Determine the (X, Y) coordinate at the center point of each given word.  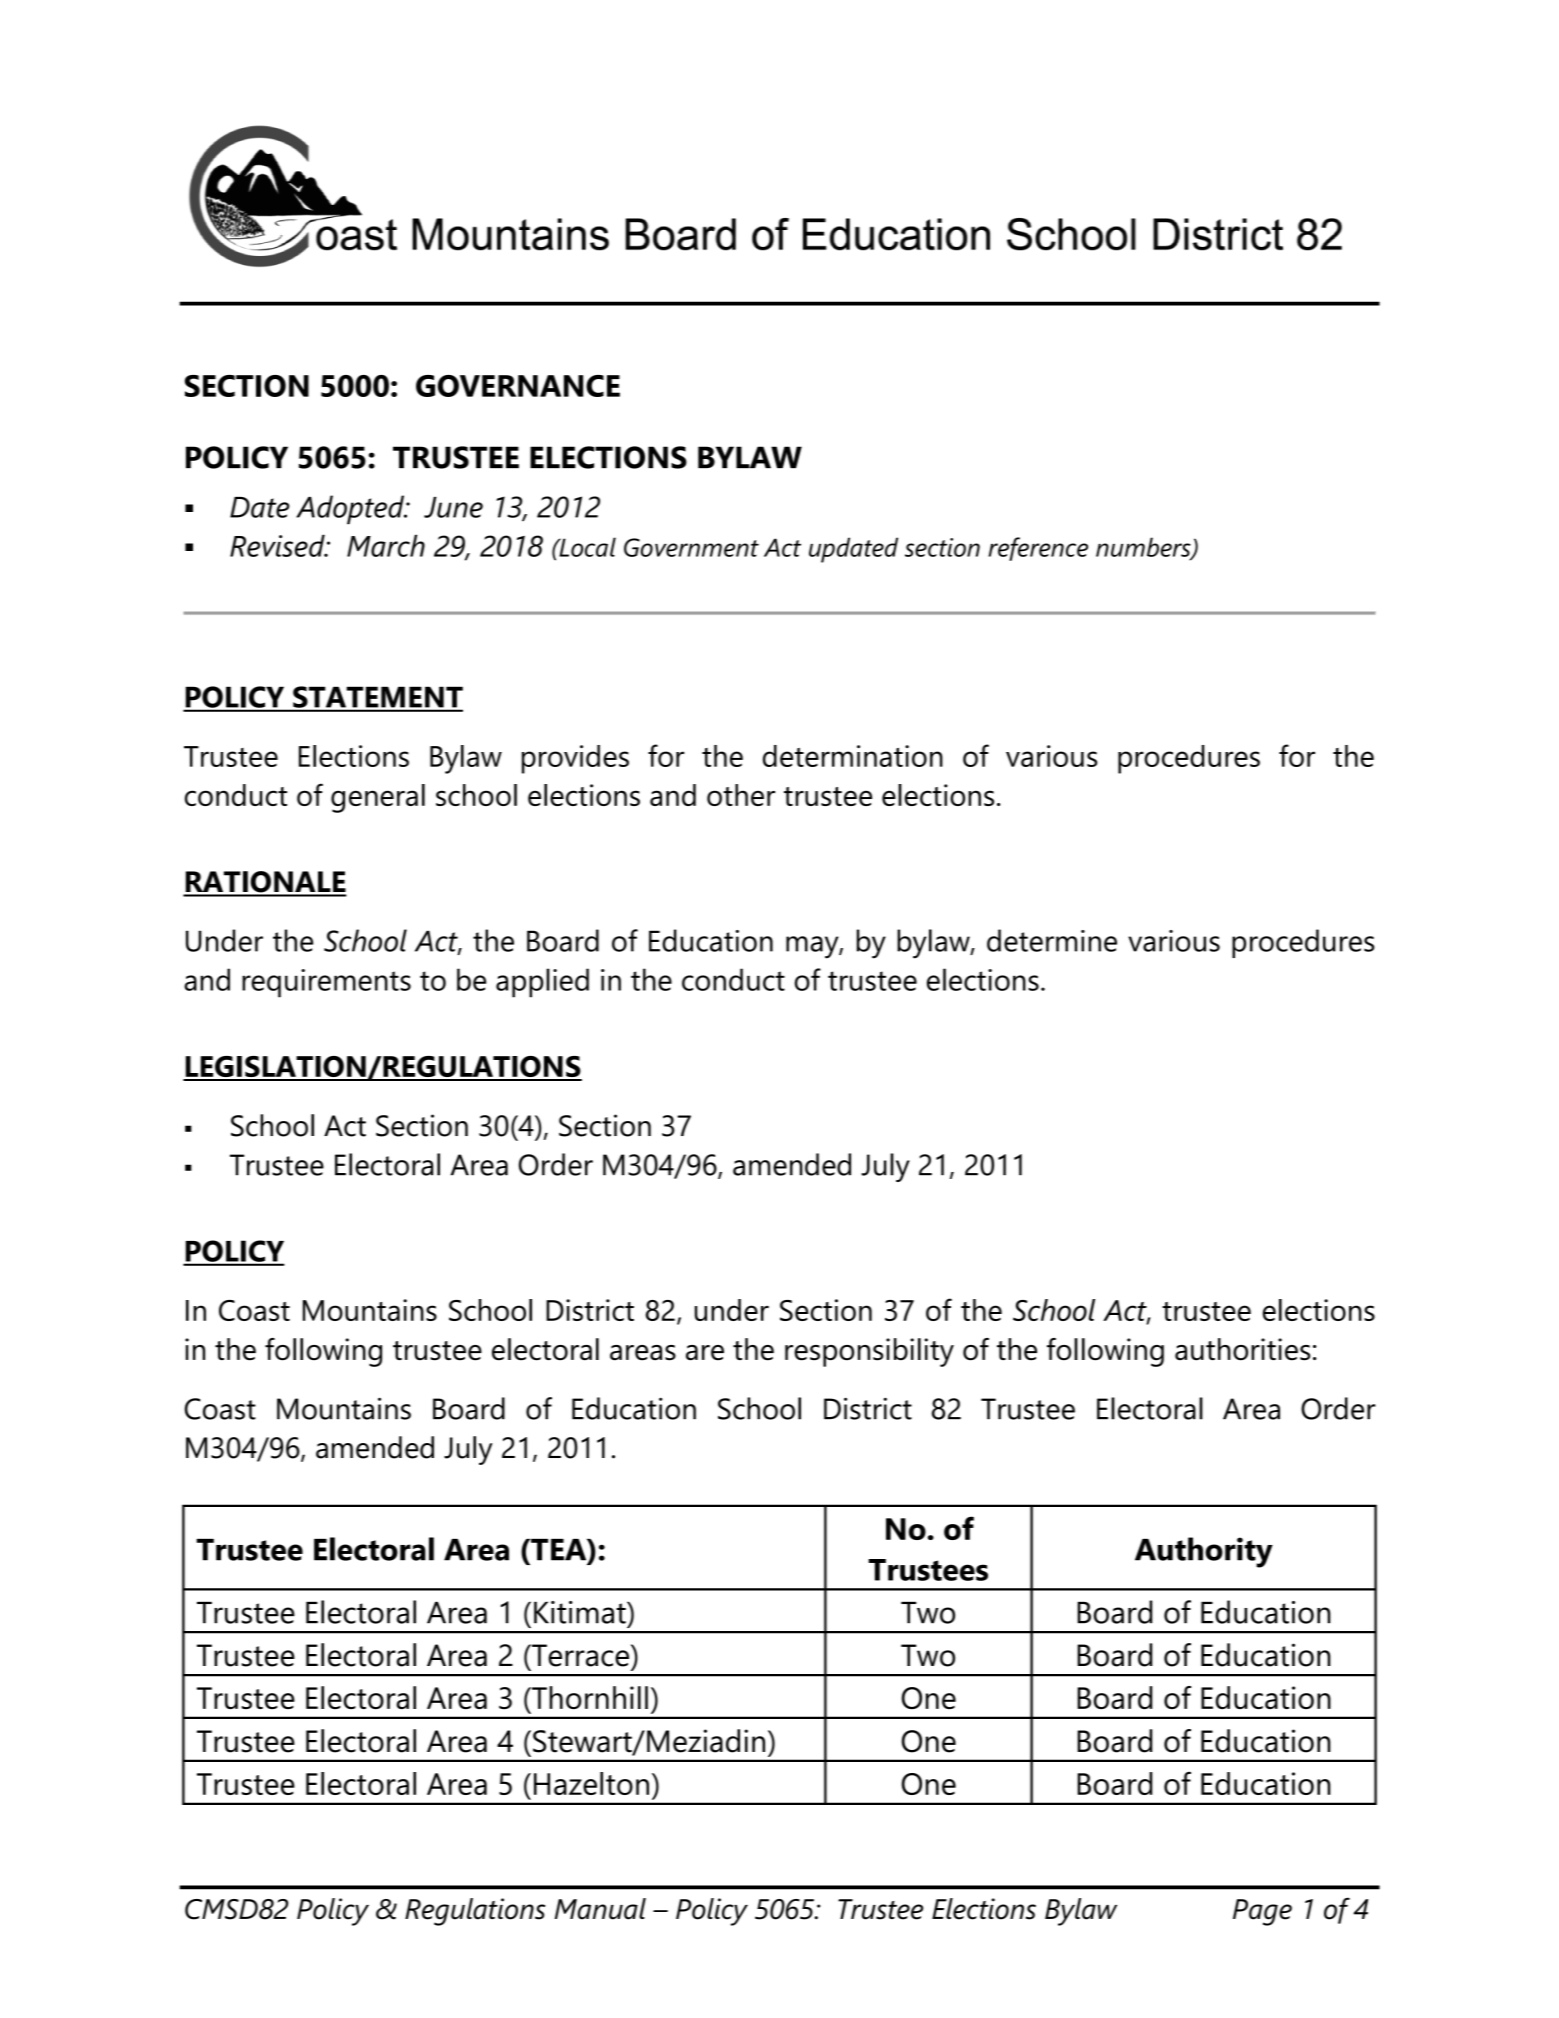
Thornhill (589, 1697)
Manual (600, 1909)
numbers (1144, 548)
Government (691, 547)
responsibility (869, 1352)
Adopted (351, 510)
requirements (326, 983)
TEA (559, 1551)
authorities (1242, 1349)
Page (1262, 1912)
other (741, 795)
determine (1052, 940)
